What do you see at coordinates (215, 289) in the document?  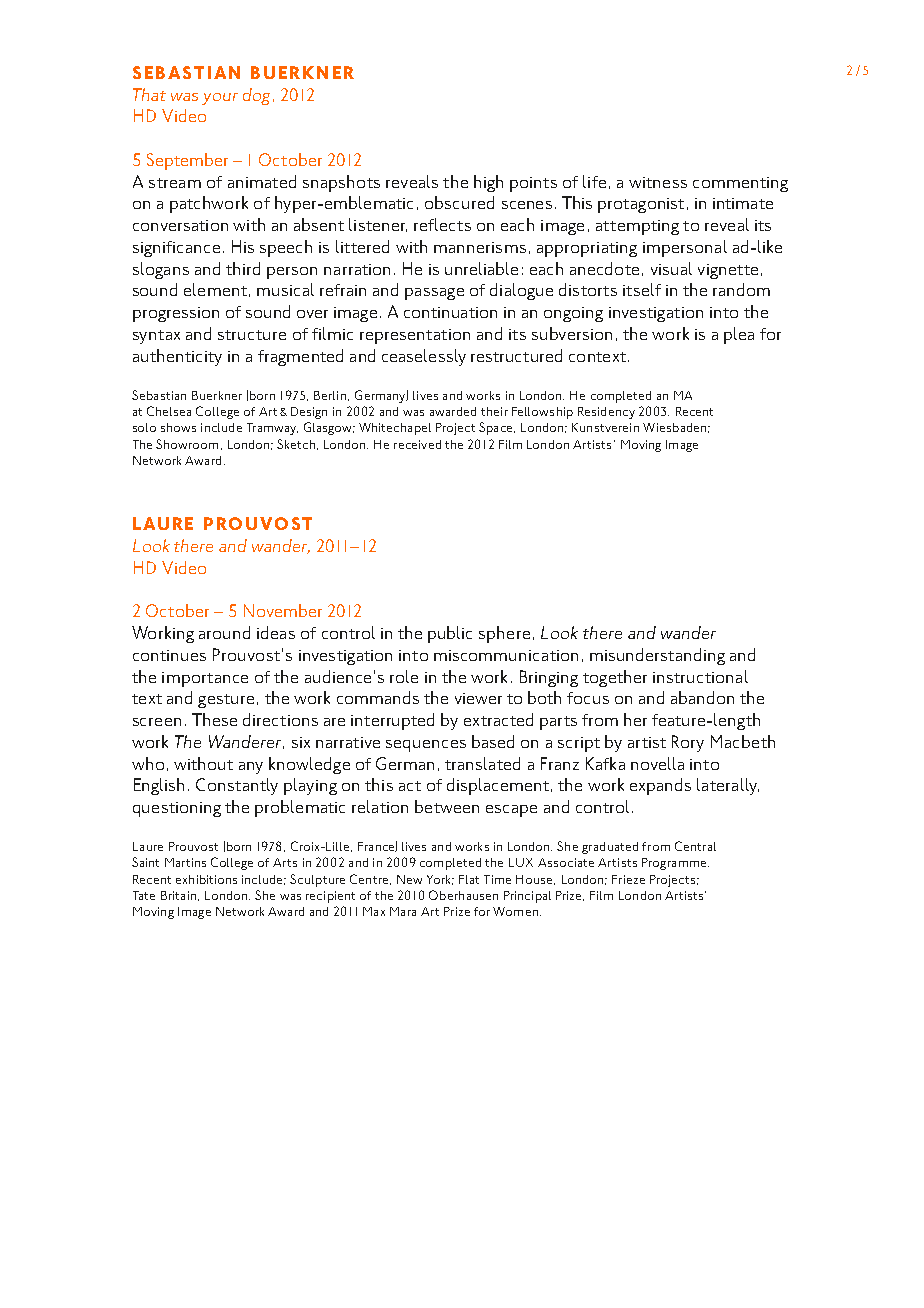 I see `element` at bounding box center [215, 289].
